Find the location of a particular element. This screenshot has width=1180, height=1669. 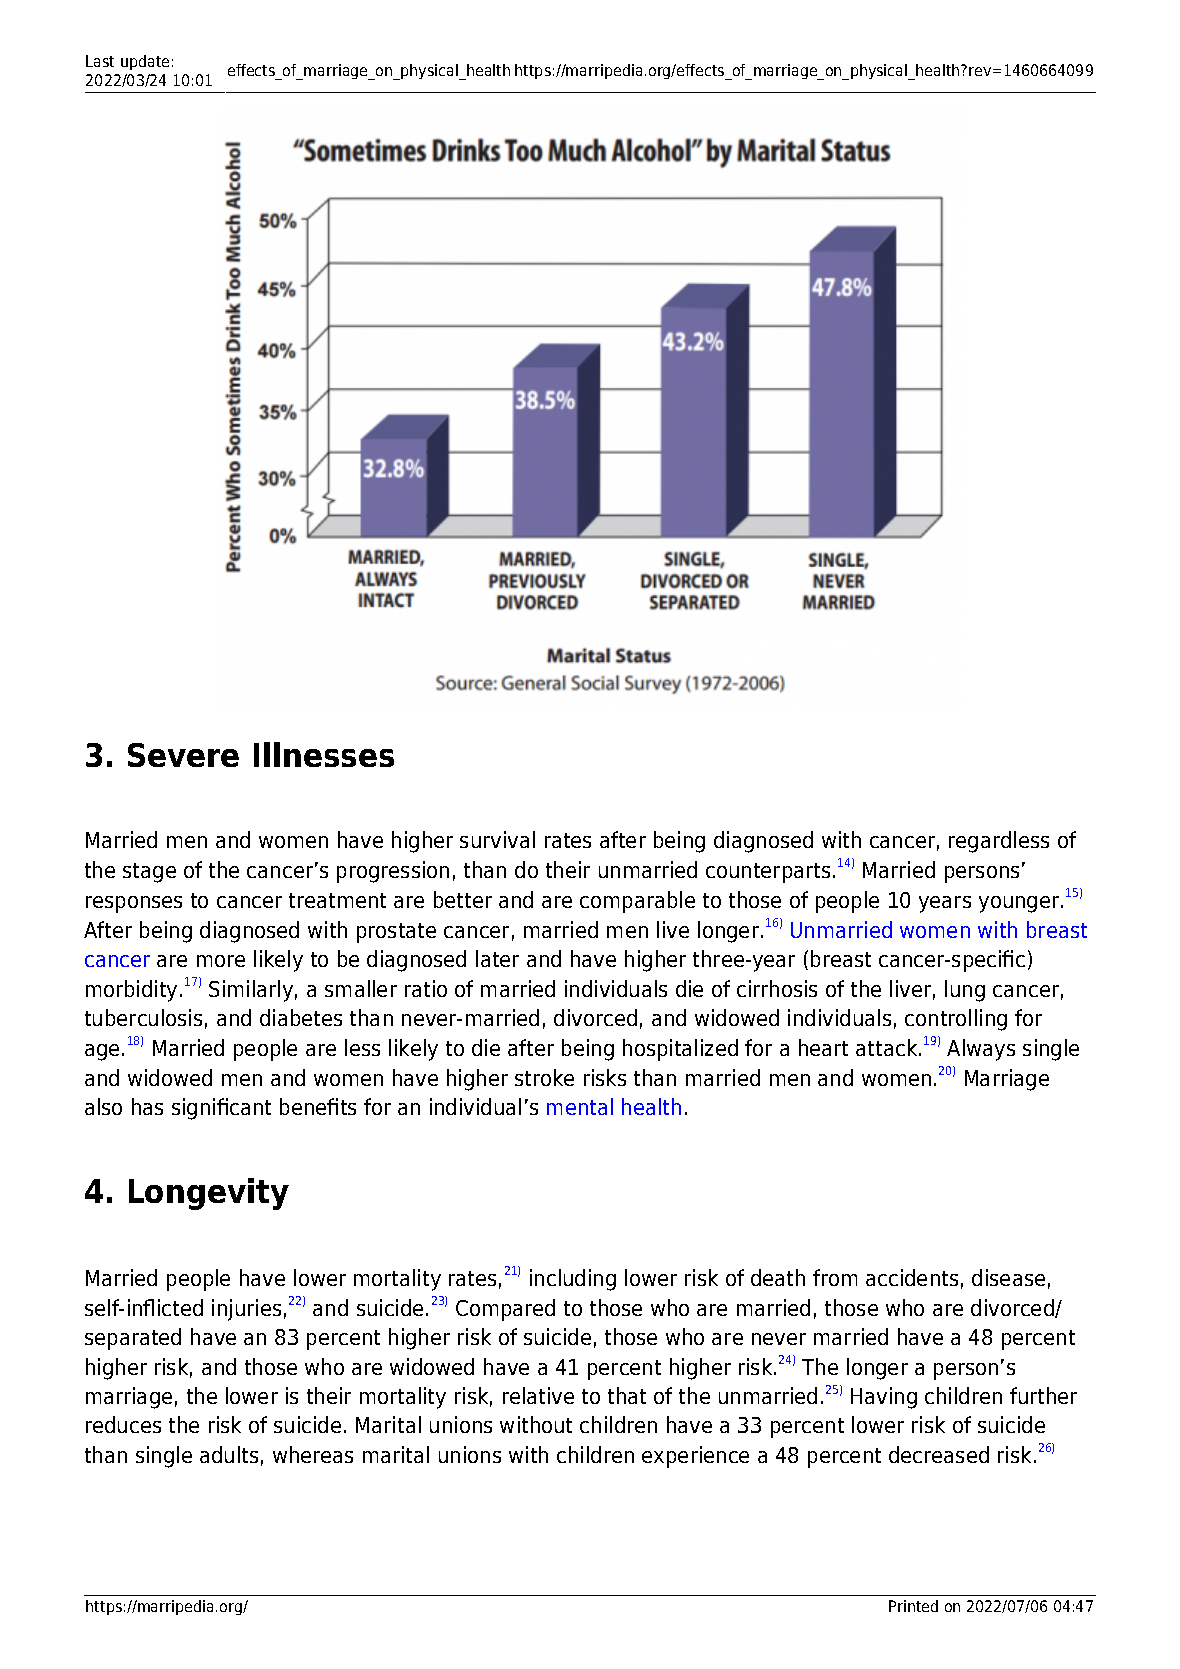

adults is located at coordinates (229, 1454).
